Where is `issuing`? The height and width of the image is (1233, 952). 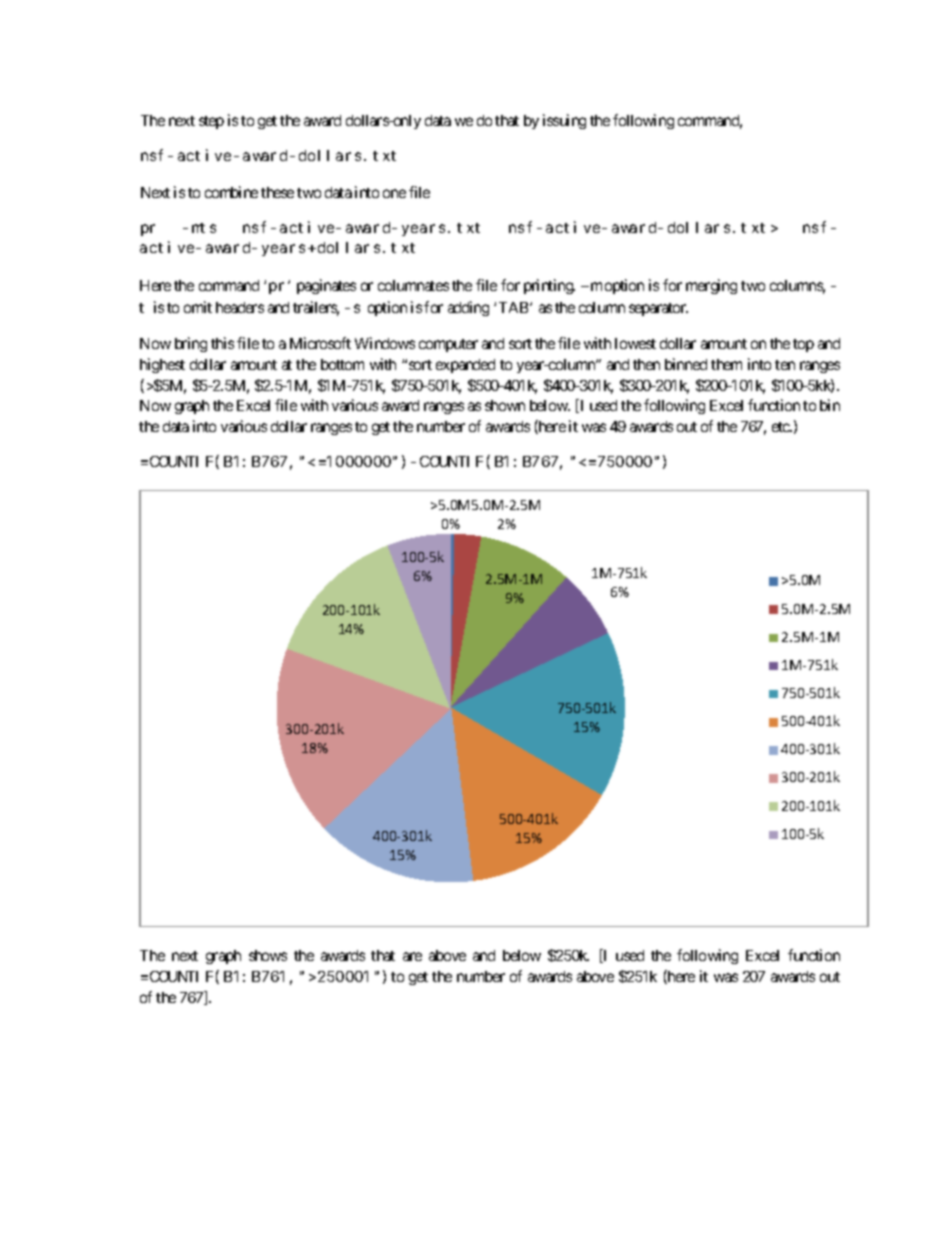 issuing is located at coordinates (564, 121).
